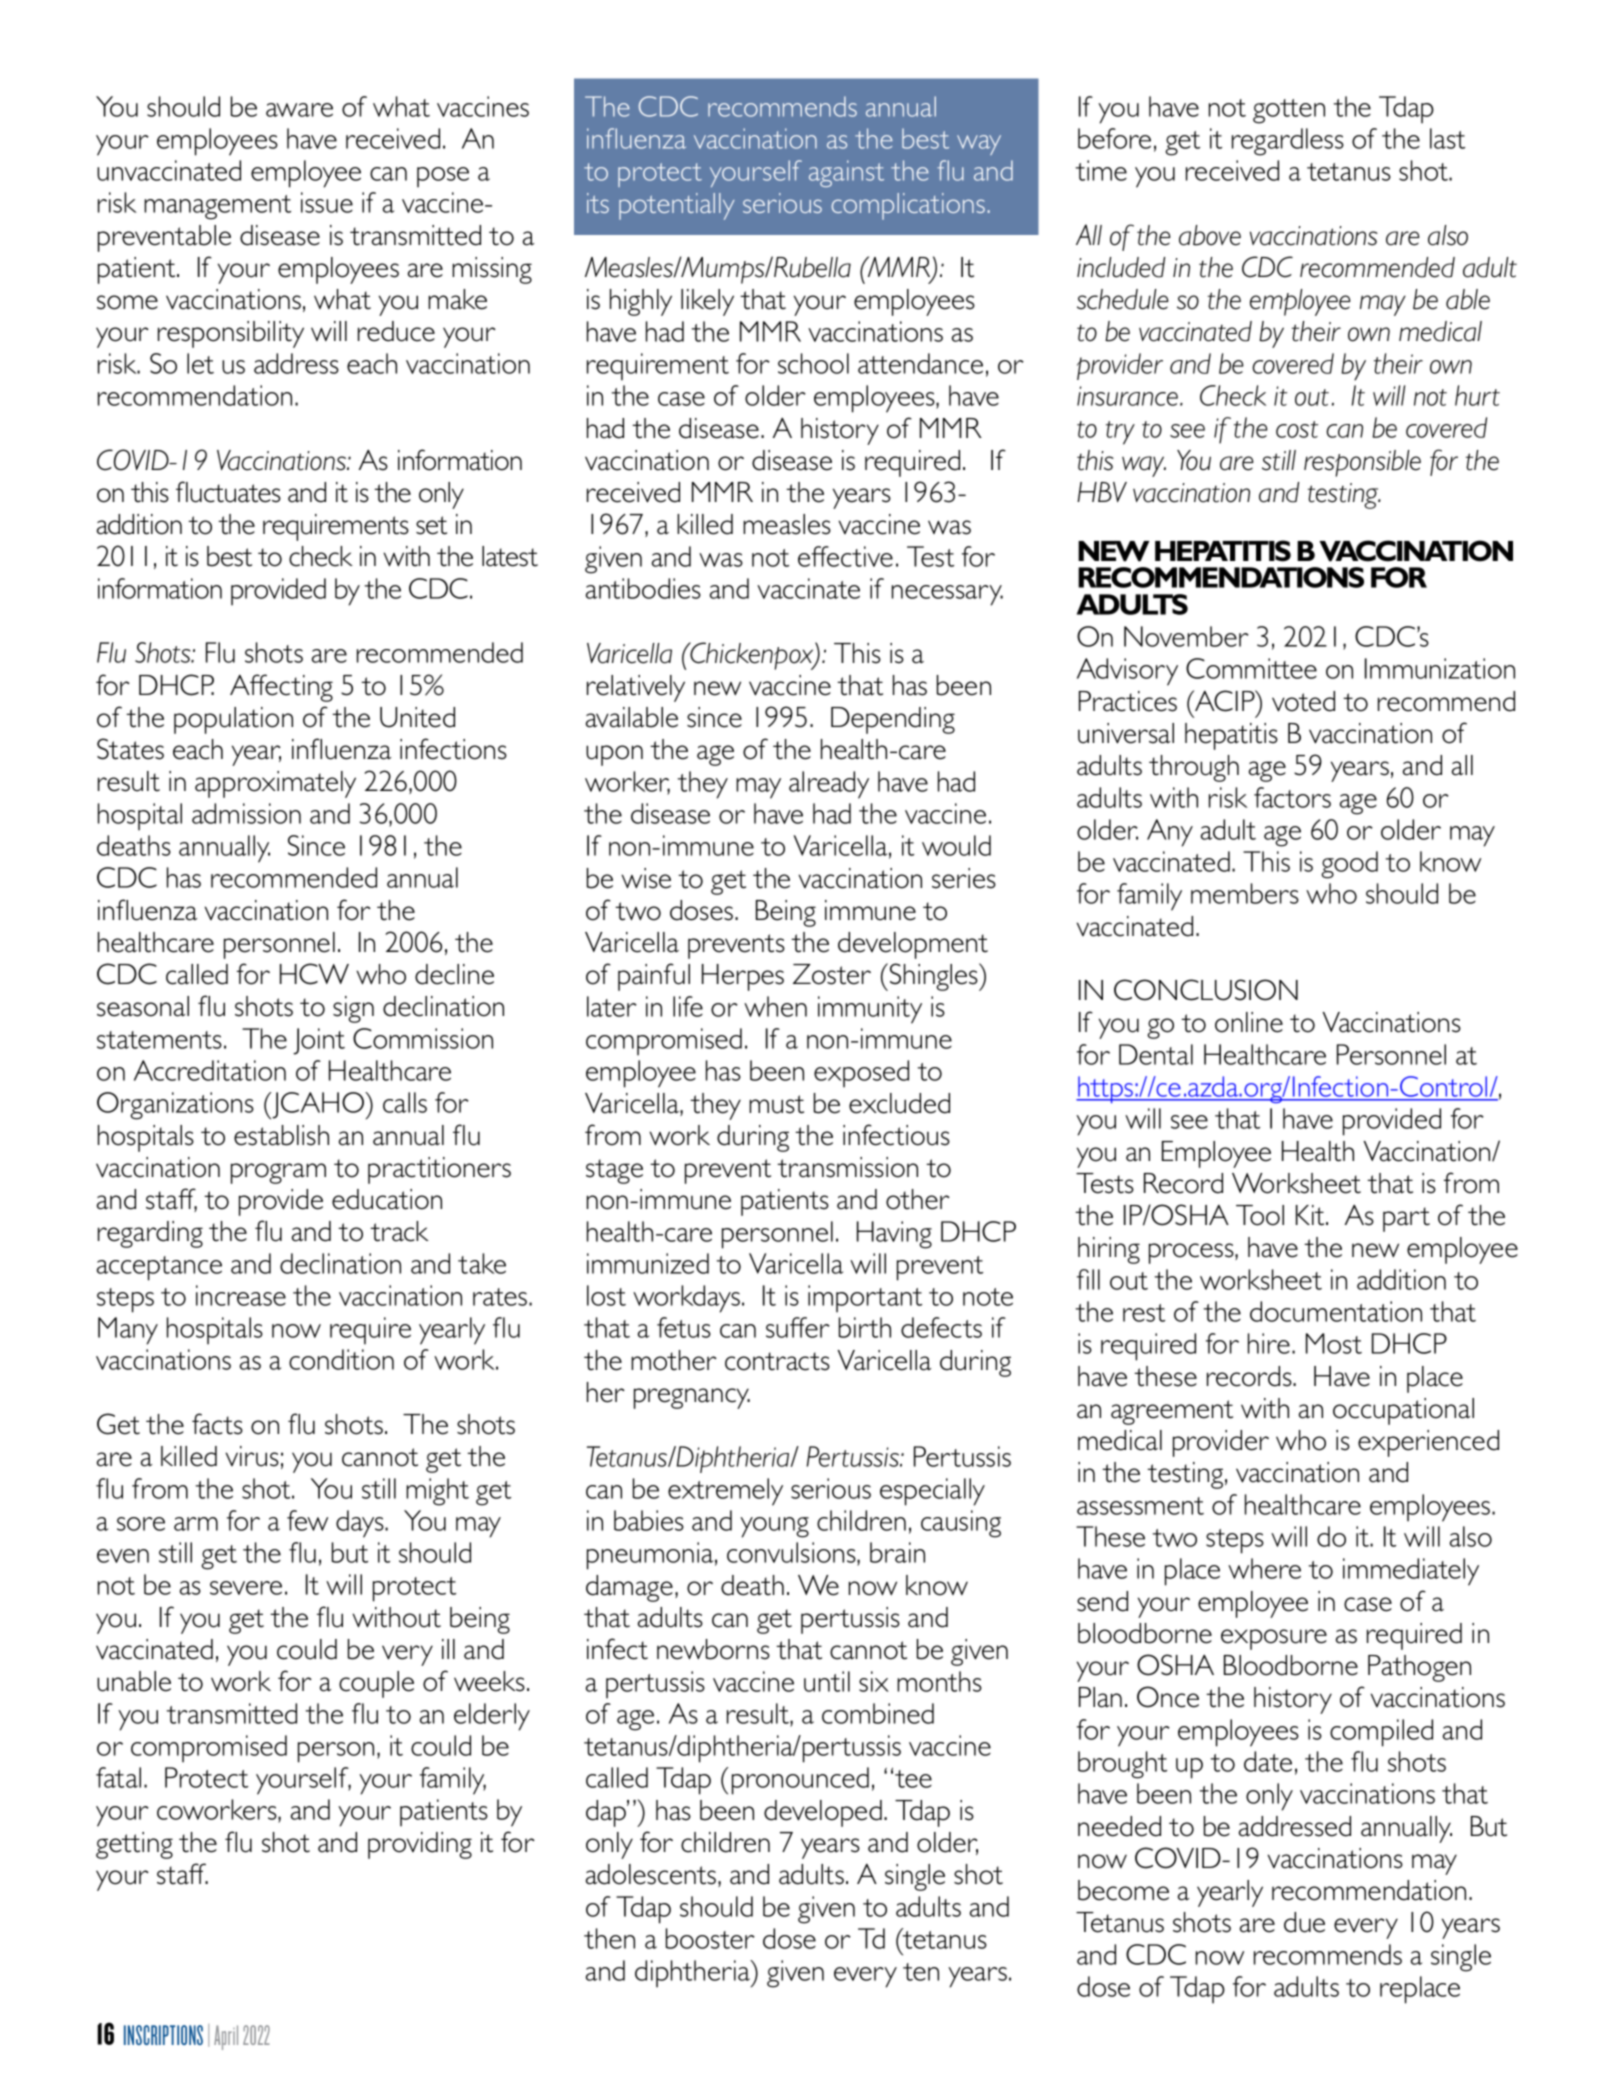 The image size is (1615, 2097). What do you see at coordinates (307, 1520) in the screenshot?
I see `few` at bounding box center [307, 1520].
